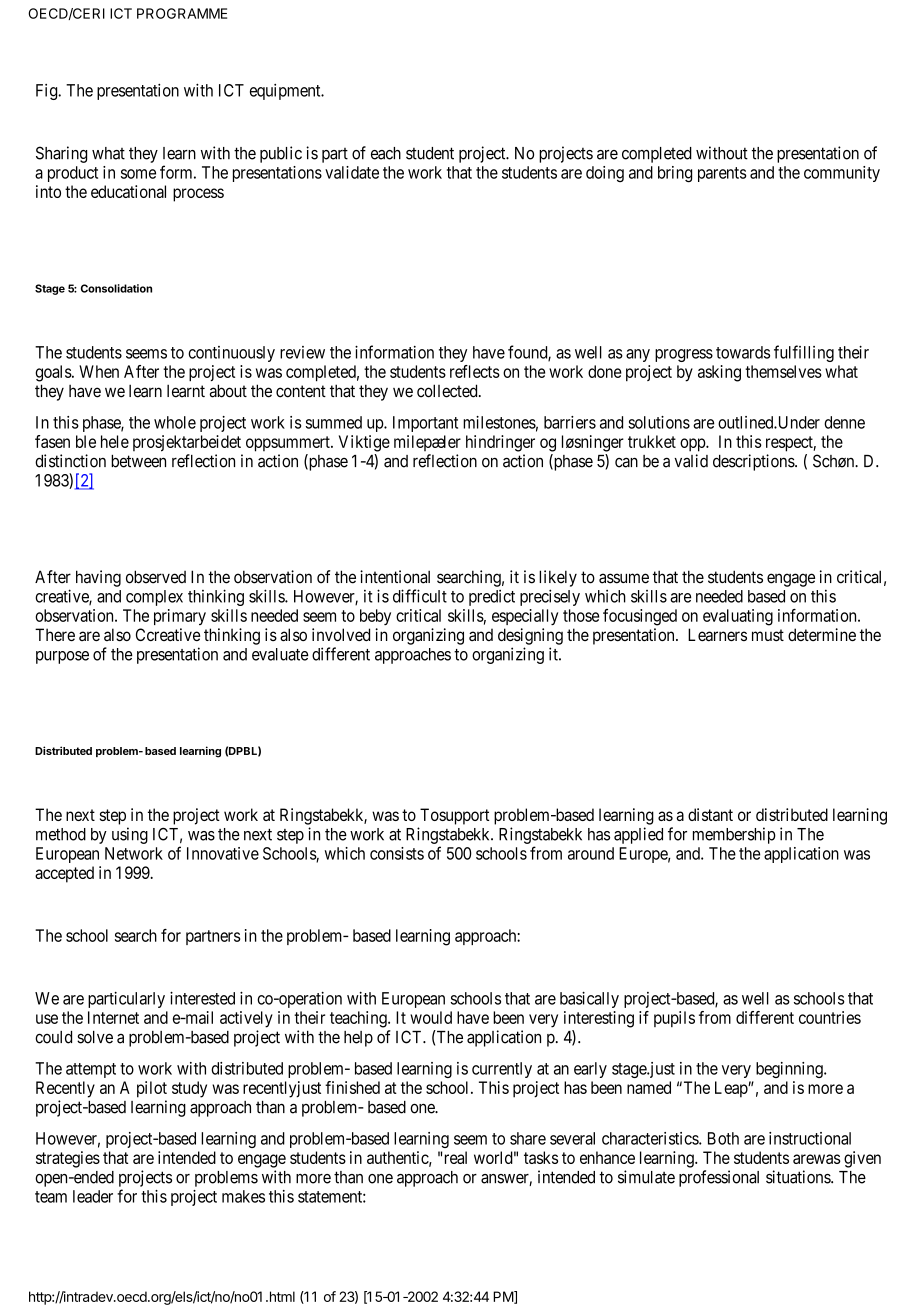 The image size is (924, 1308). Describe the element at coordinates (420, 596) in the screenshot. I see `difficult` at that location.
